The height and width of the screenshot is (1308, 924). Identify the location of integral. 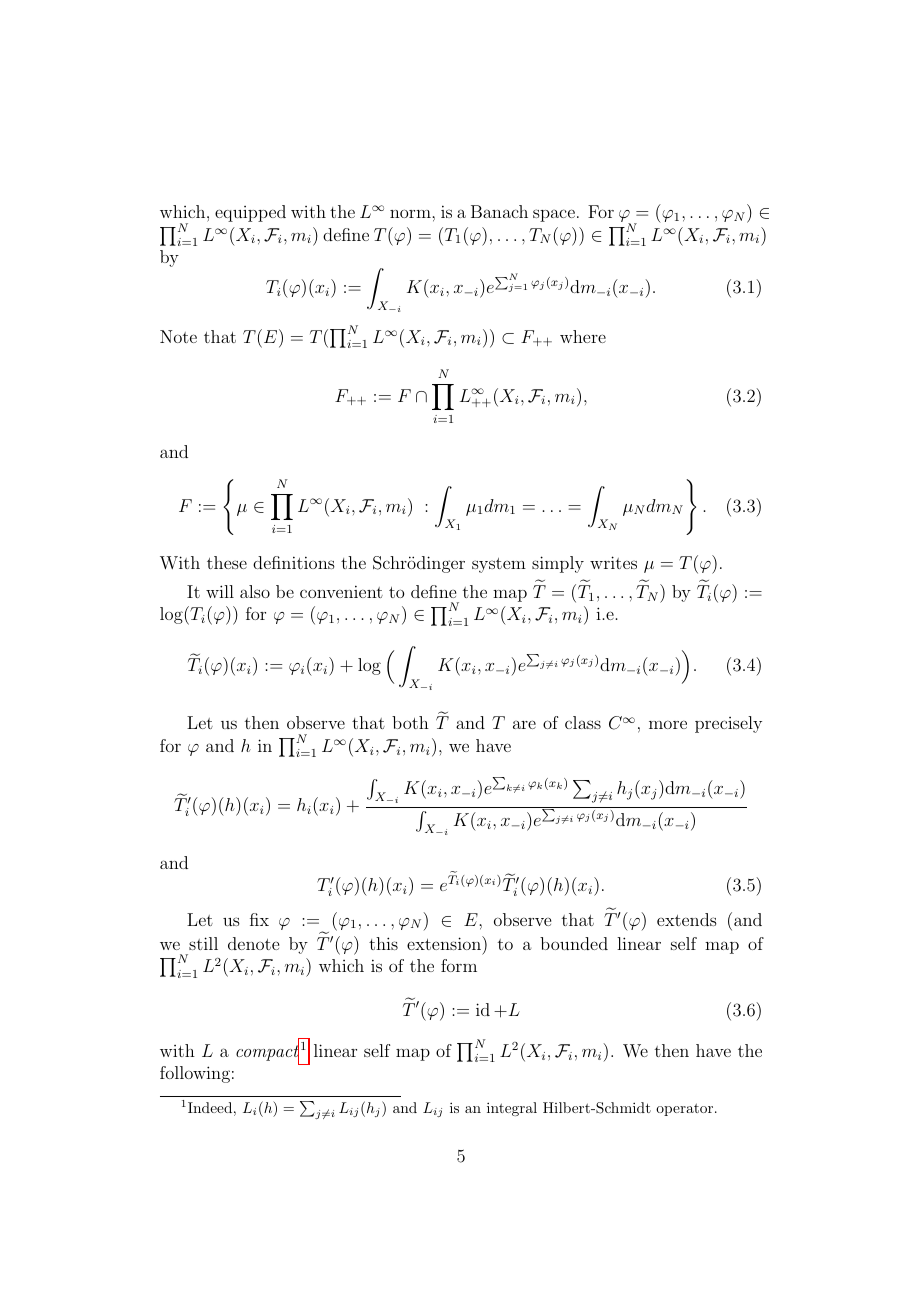
(512, 1109).
